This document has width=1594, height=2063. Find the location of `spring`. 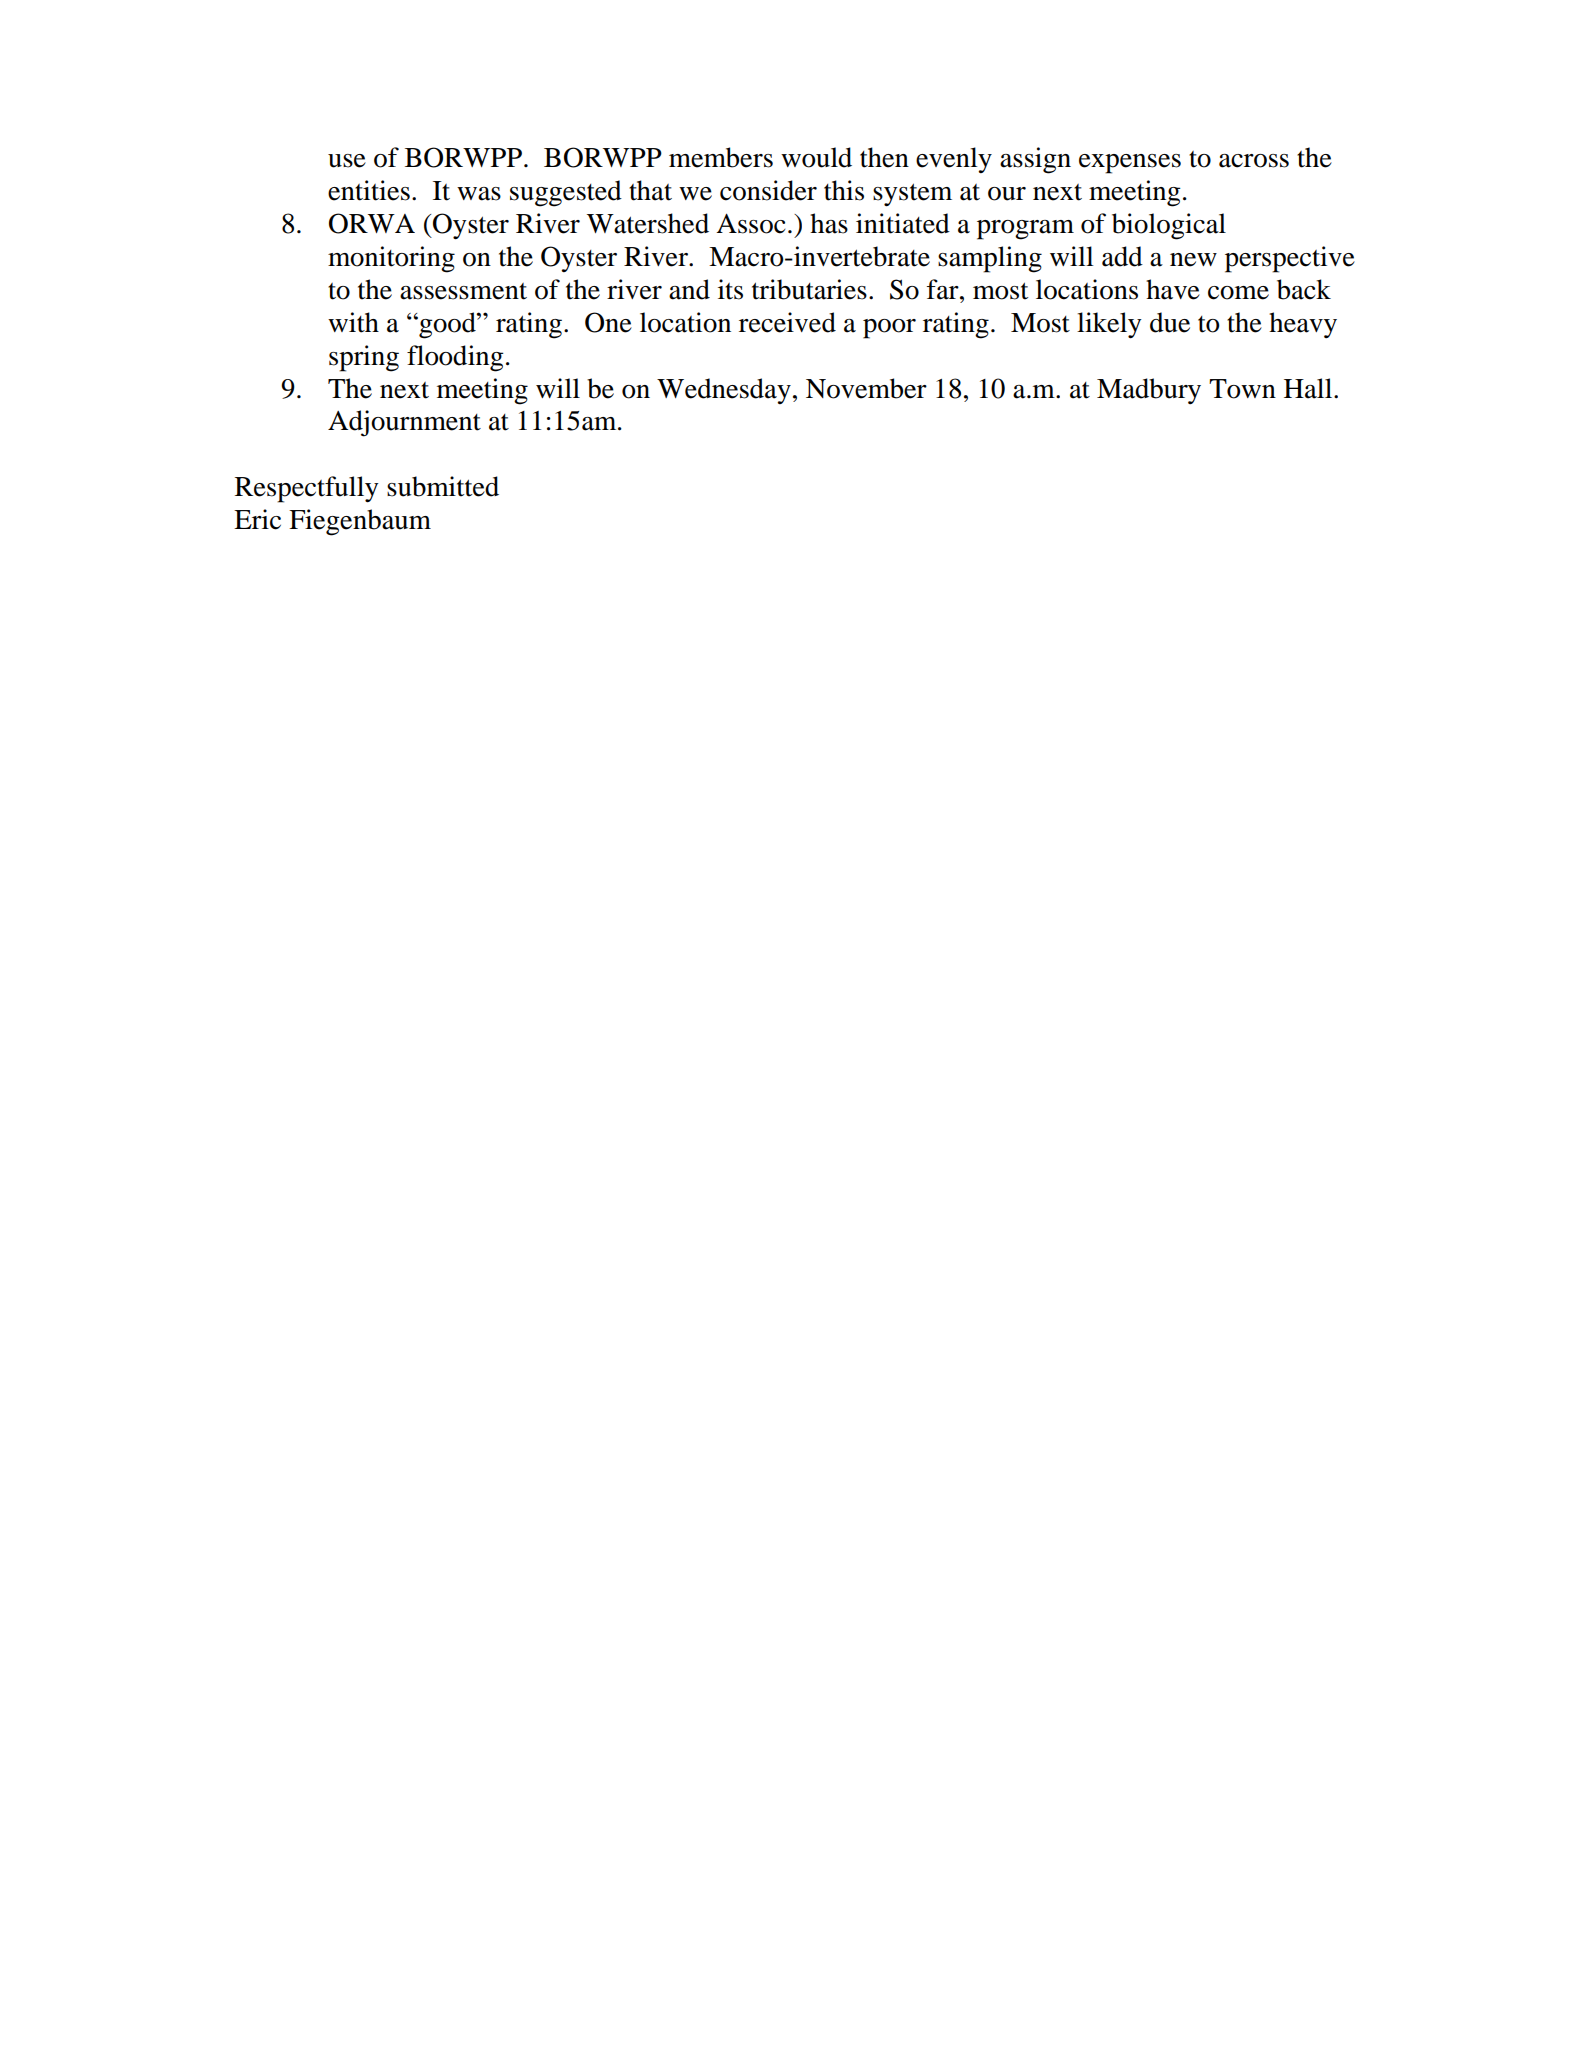

spring is located at coordinates (364, 358).
